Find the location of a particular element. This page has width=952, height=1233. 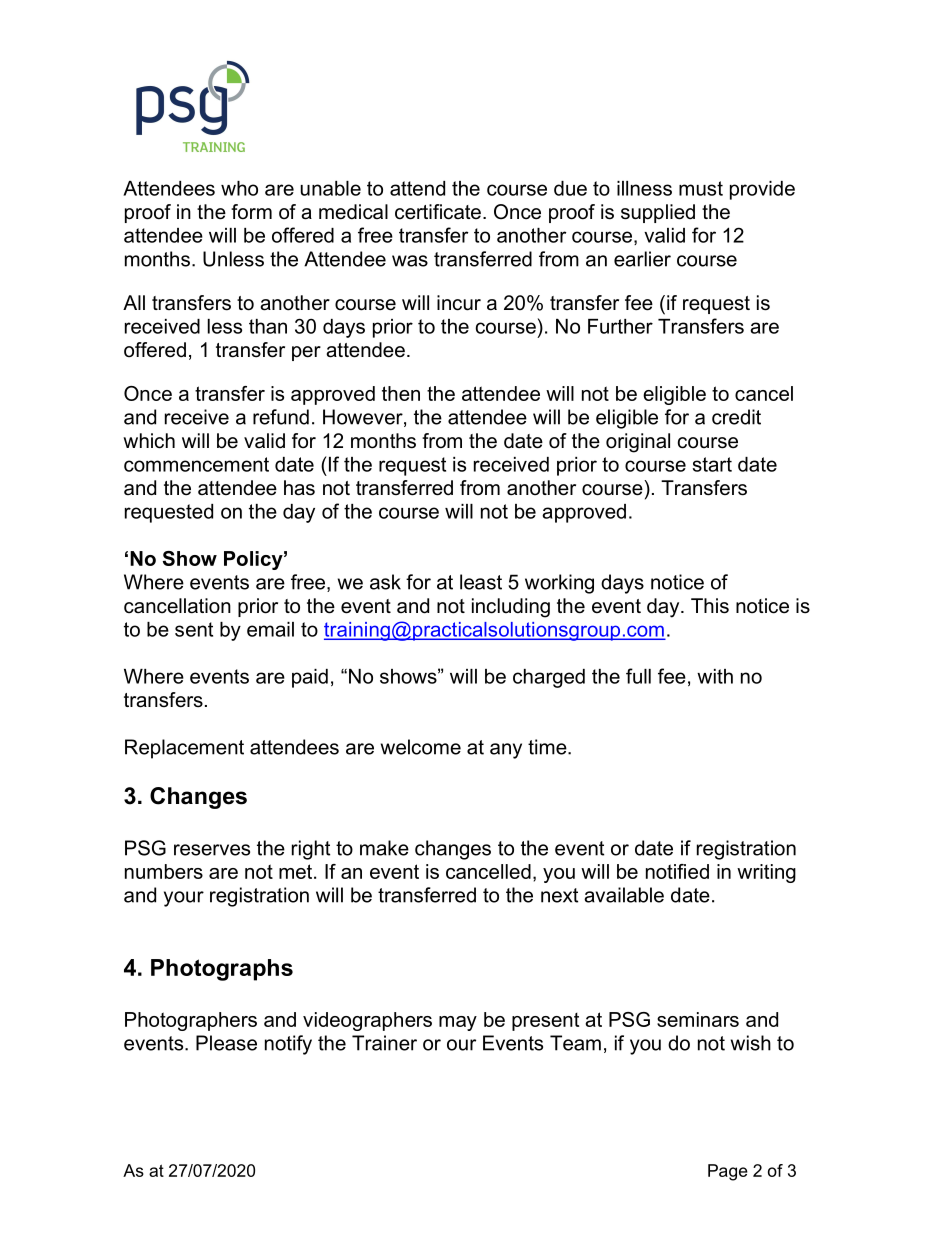

may is located at coordinates (458, 1023).
